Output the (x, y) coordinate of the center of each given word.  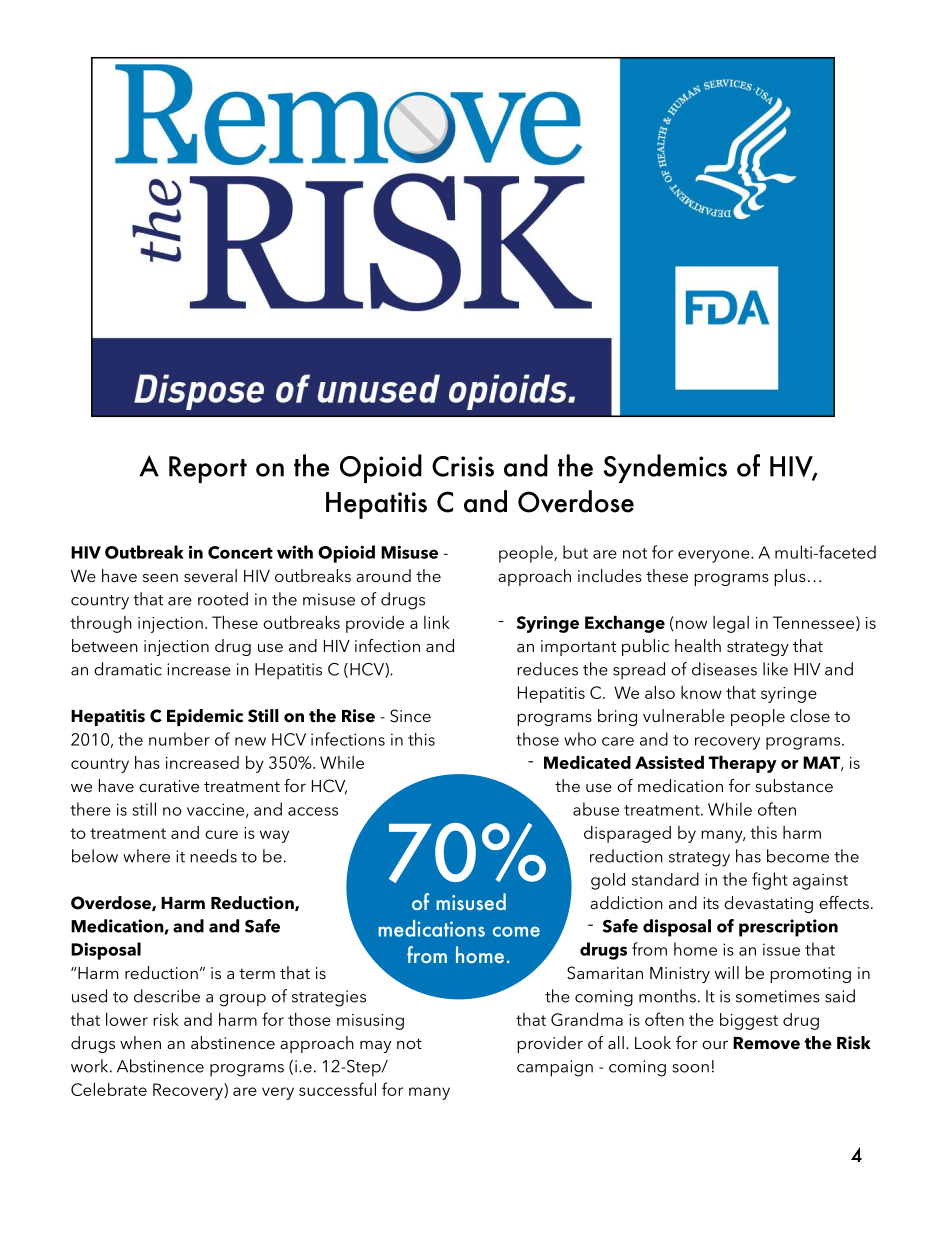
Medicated (587, 762)
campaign (555, 1068)
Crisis (463, 466)
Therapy (743, 764)
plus (790, 577)
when (140, 1042)
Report (208, 469)
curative (169, 786)
